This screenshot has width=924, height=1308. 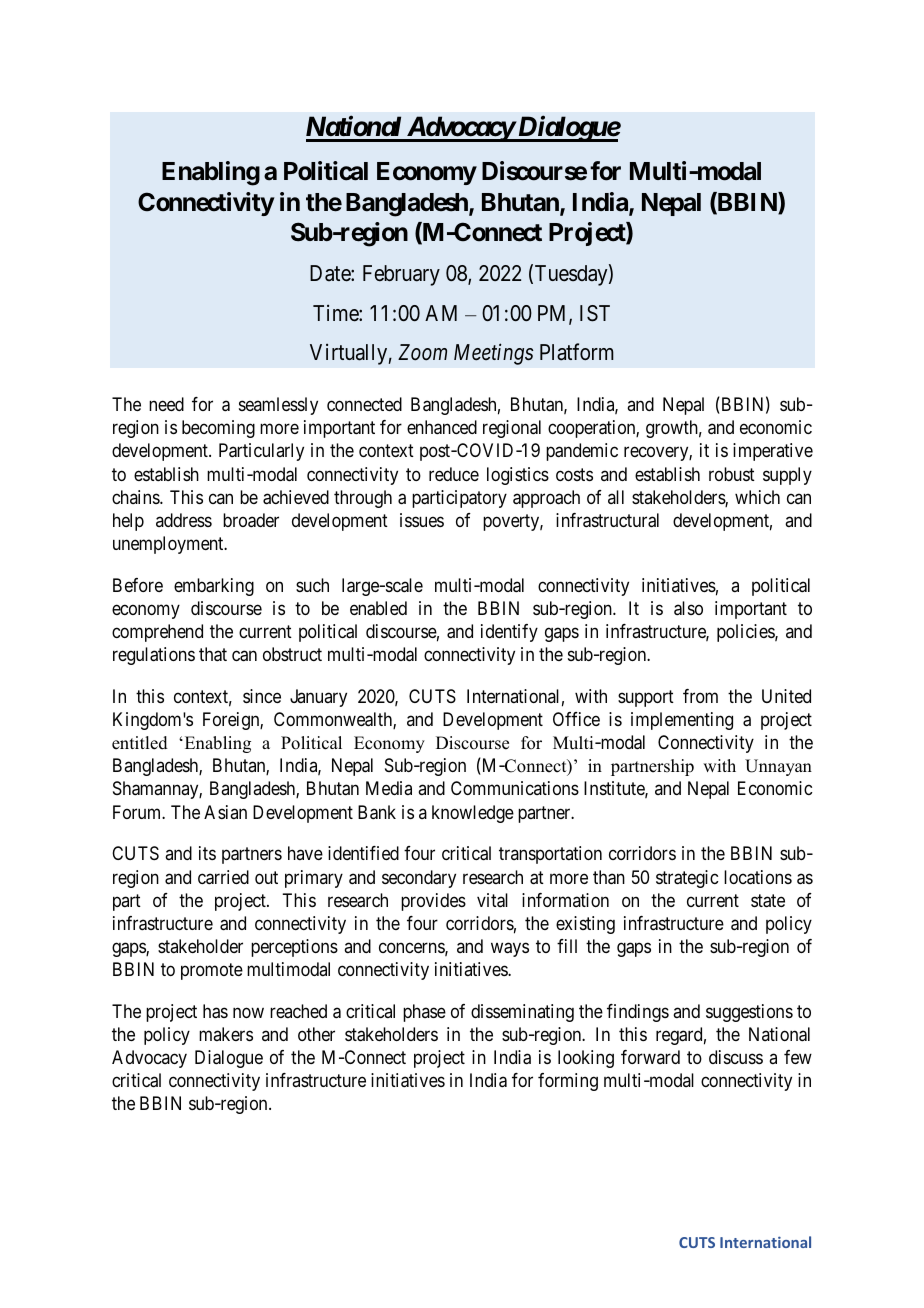 What do you see at coordinates (218, 429) in the screenshot?
I see `becoming` at bounding box center [218, 429].
